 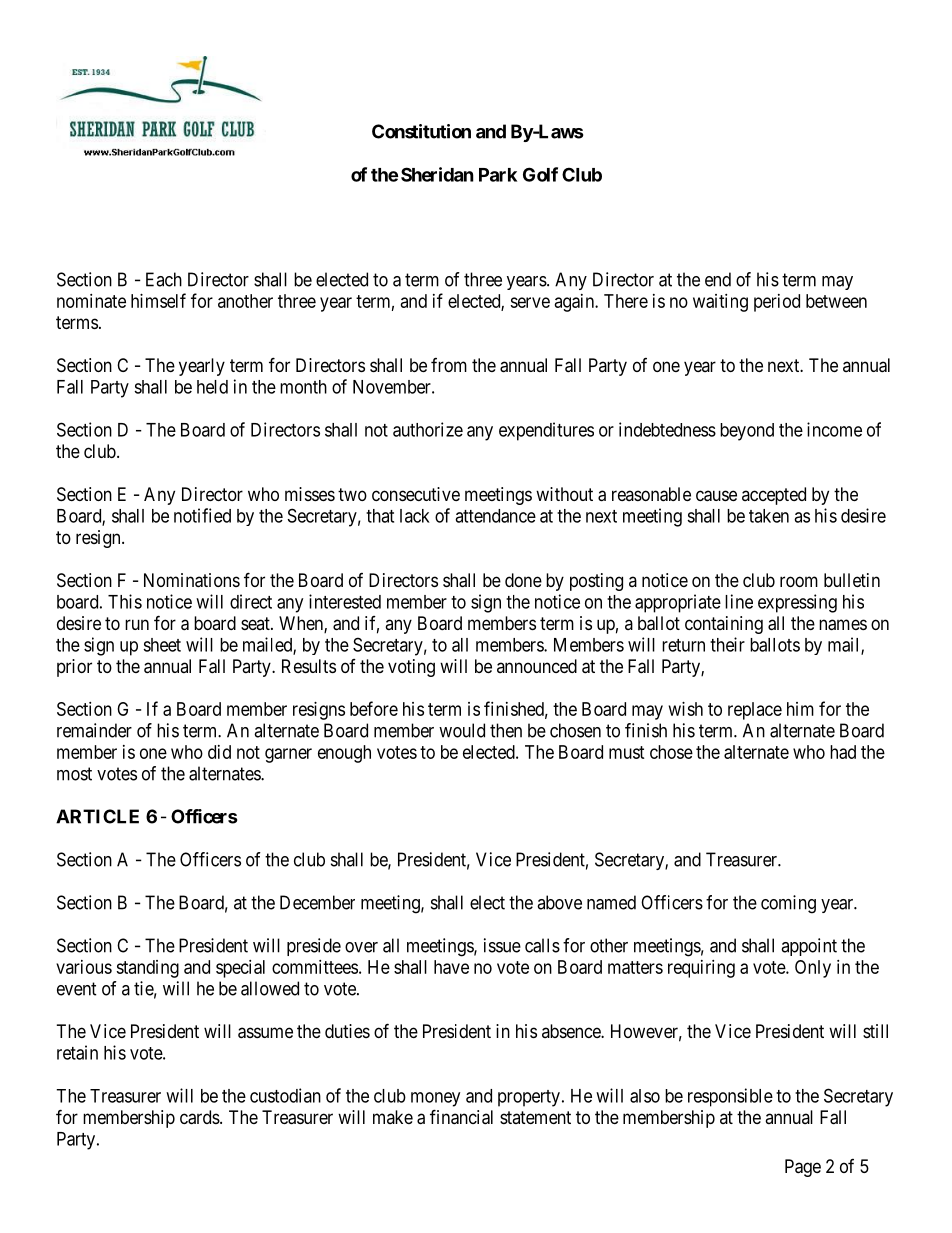 What do you see at coordinates (164, 279) in the screenshot?
I see `Each` at bounding box center [164, 279].
